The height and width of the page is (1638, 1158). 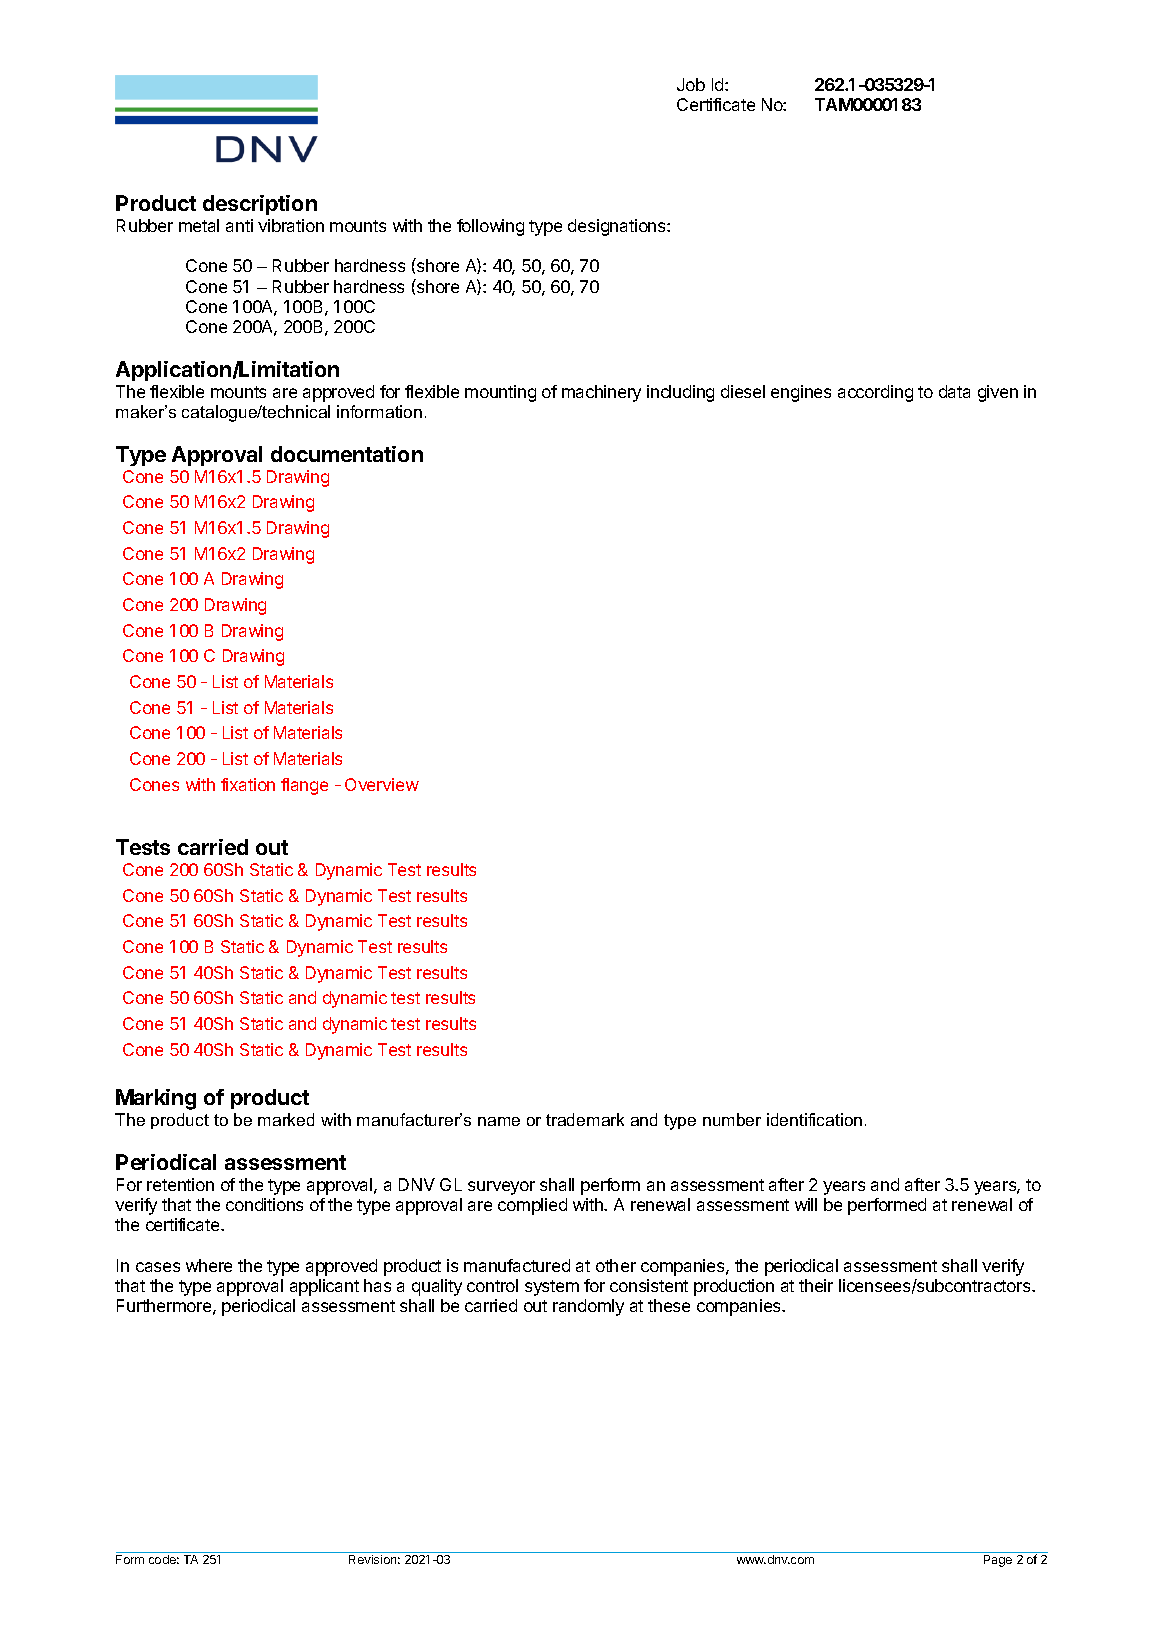 I want to click on fixation, so click(x=248, y=784).
